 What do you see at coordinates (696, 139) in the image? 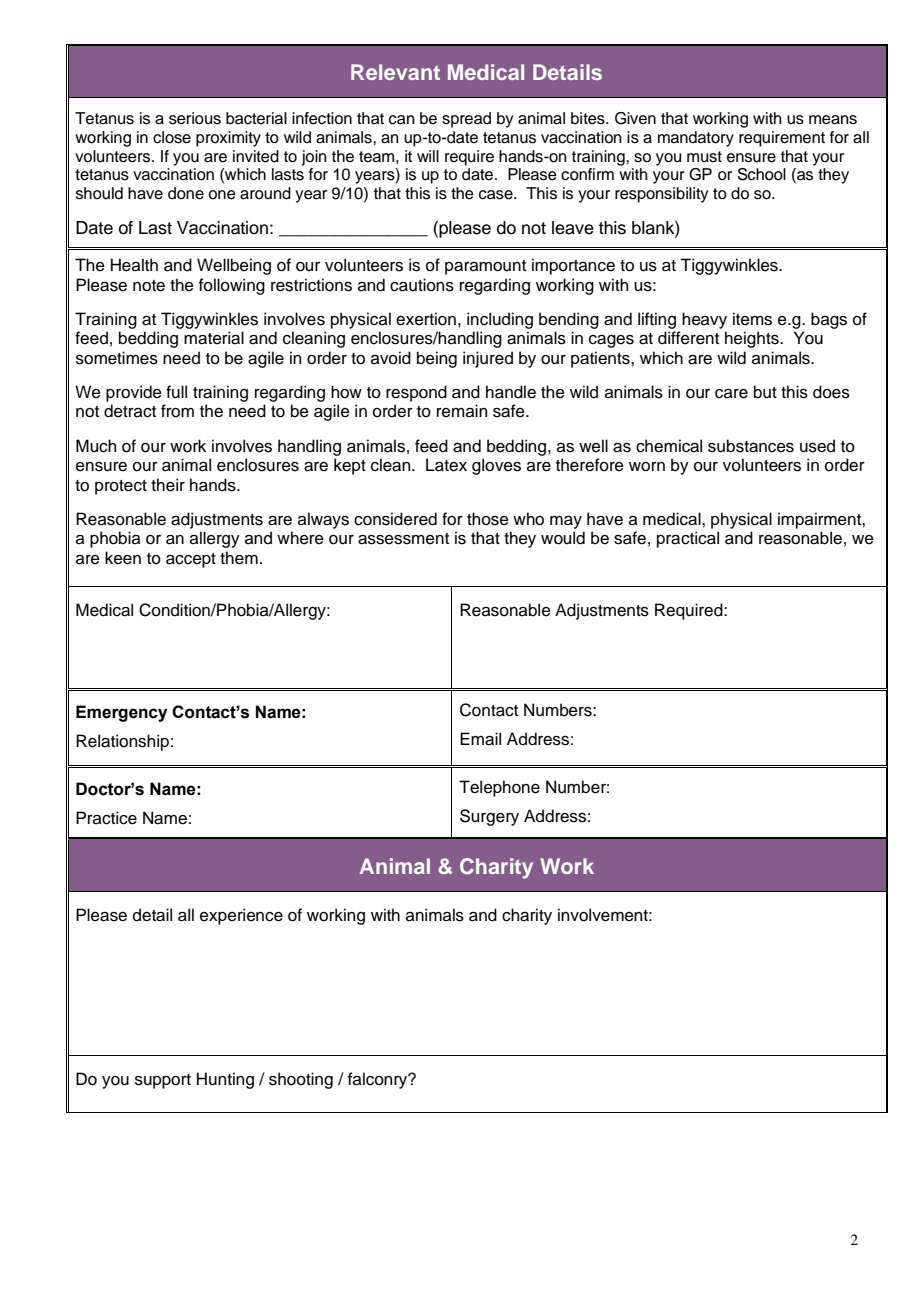
I see `mandatory` at bounding box center [696, 139].
